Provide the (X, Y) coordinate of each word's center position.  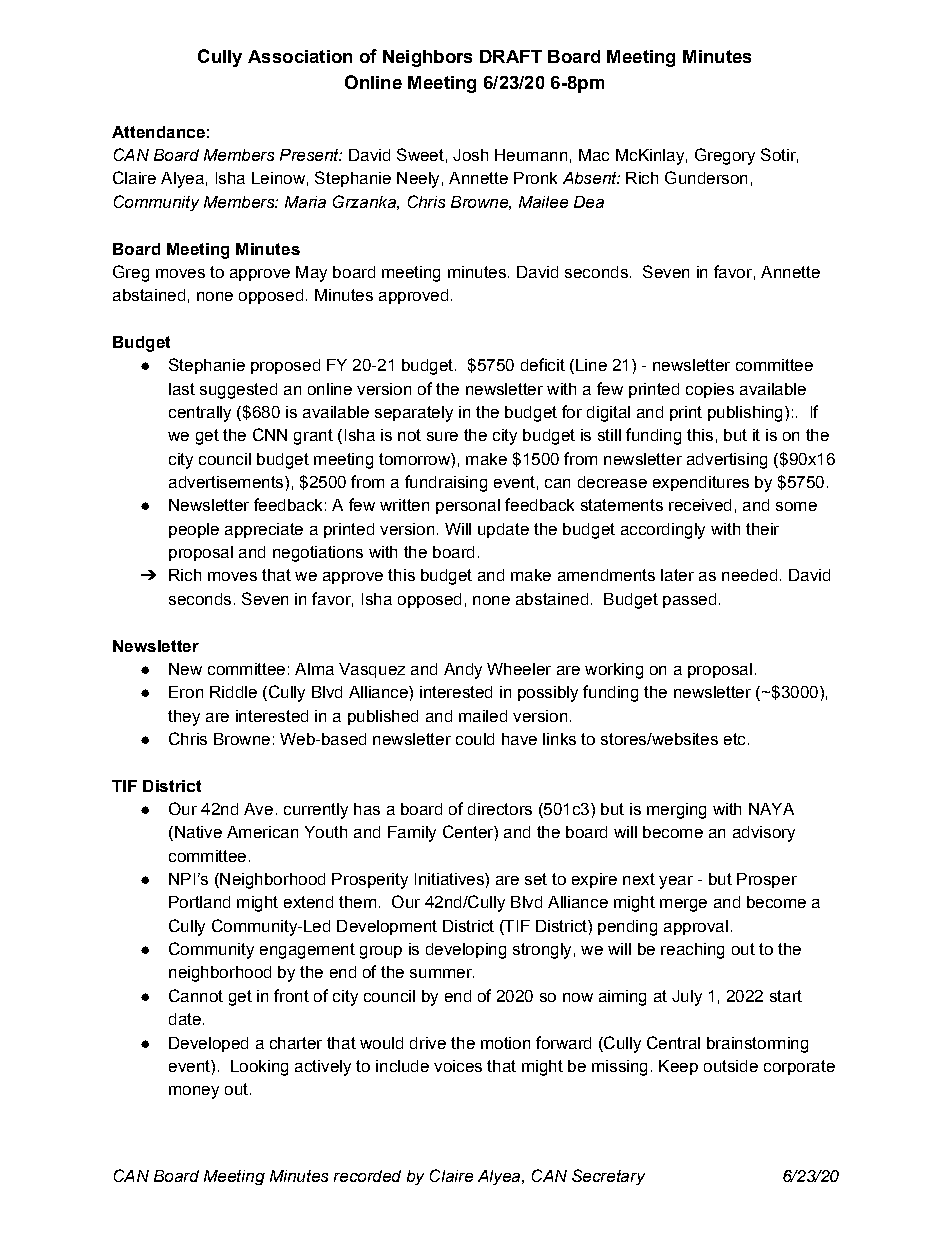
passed (689, 600)
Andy (463, 671)
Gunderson (706, 177)
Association (300, 56)
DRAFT (511, 56)
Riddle (233, 692)
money (194, 1092)
